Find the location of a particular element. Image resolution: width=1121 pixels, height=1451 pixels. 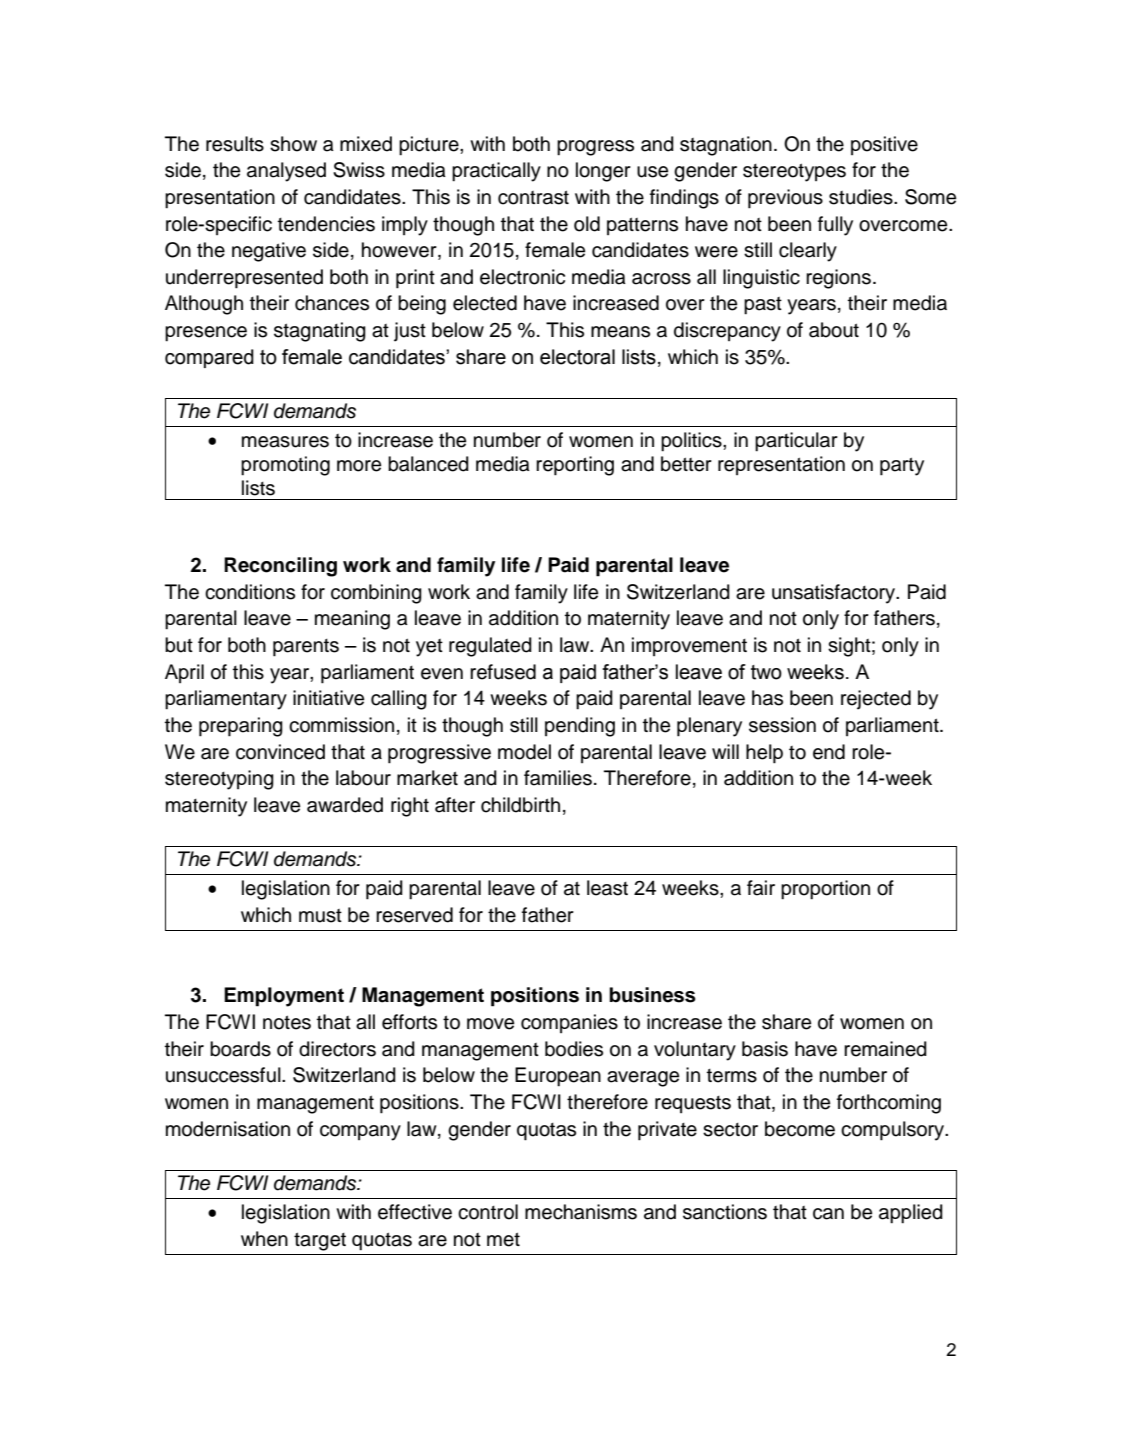

studies is located at coordinates (862, 197).
